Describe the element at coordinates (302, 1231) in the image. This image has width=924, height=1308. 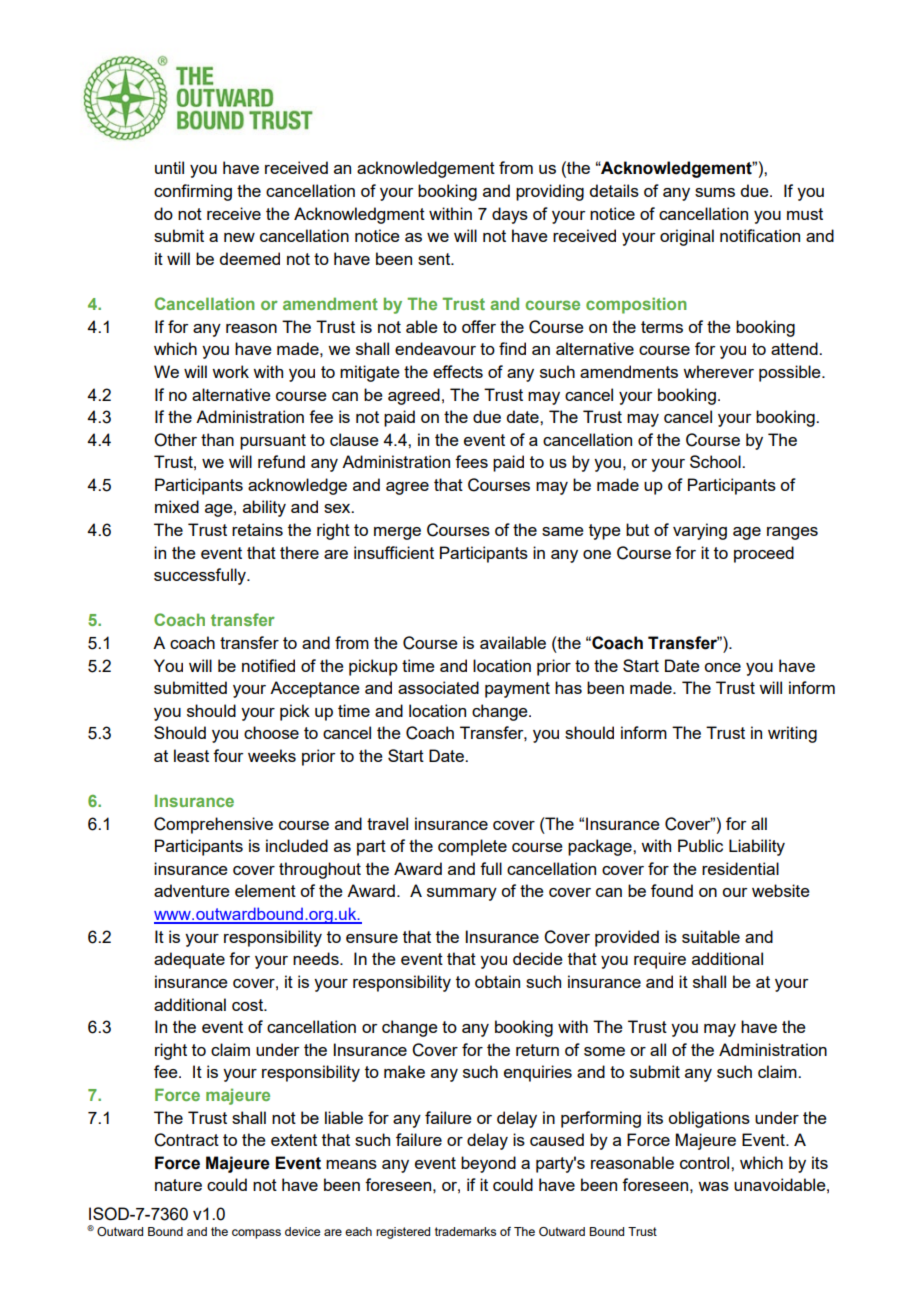
I see `device` at that location.
